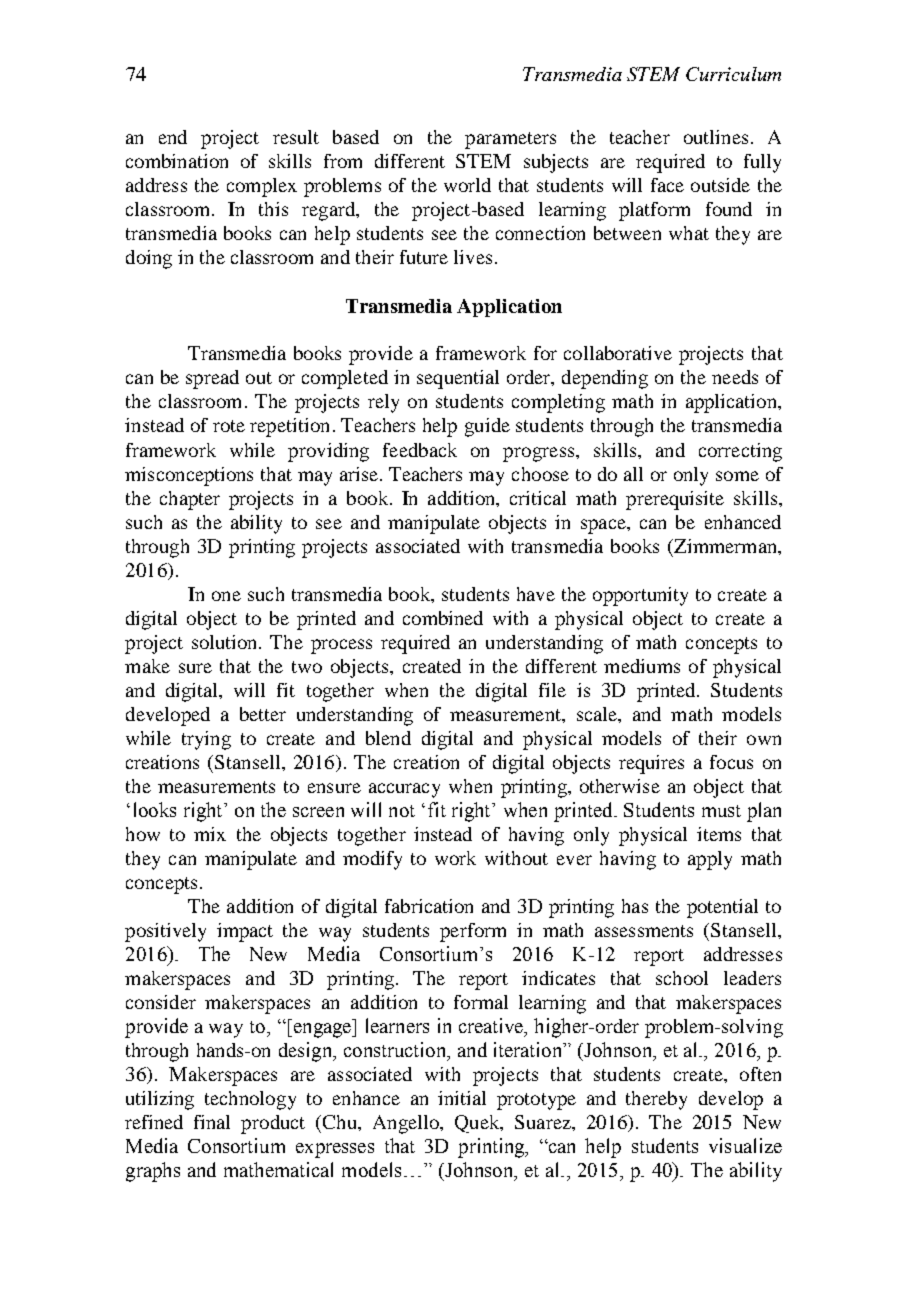 Image resolution: width=908 pixels, height=1316 pixels. What do you see at coordinates (510, 140) in the document?
I see `parameters` at bounding box center [510, 140].
